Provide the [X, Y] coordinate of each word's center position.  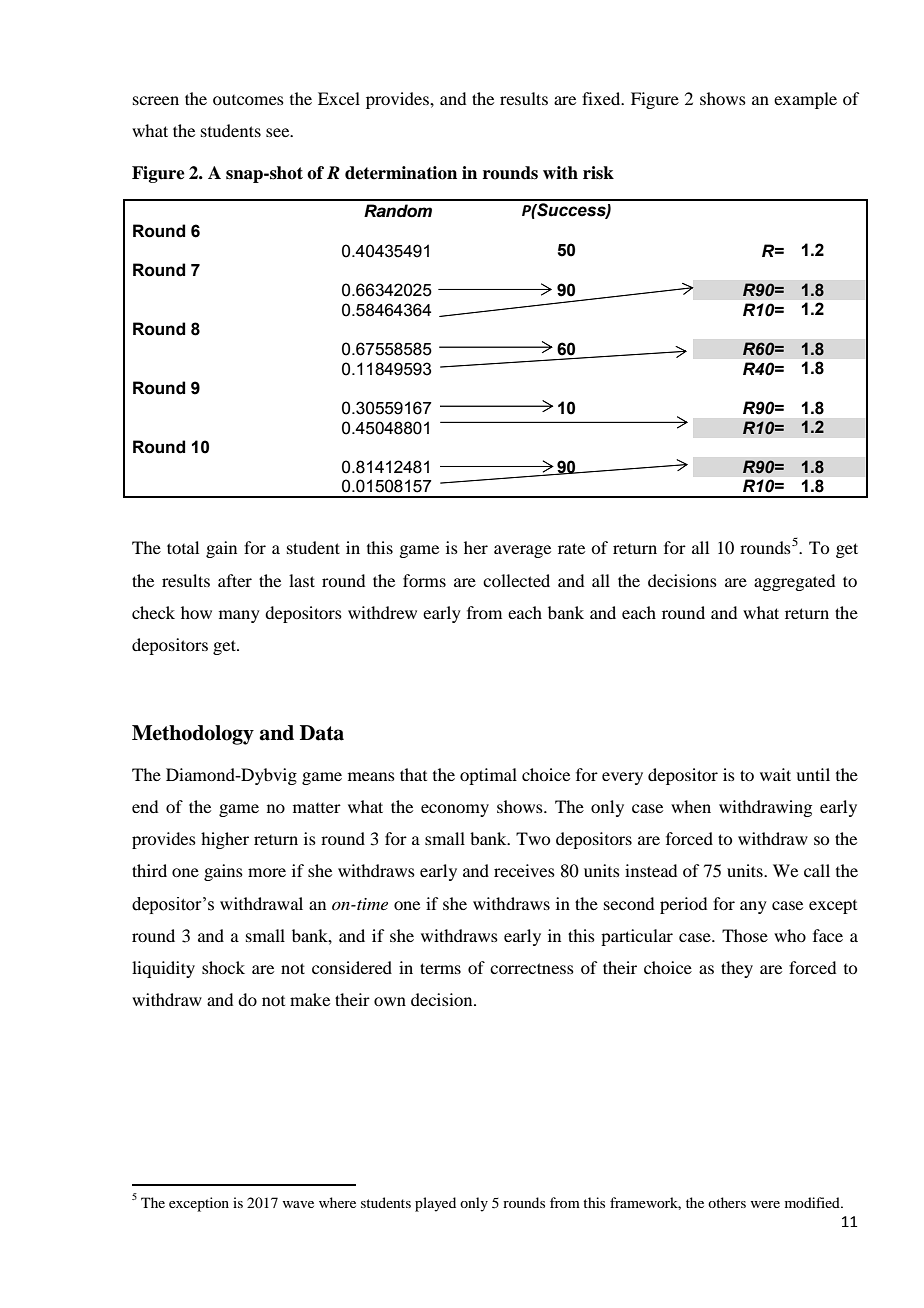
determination [401, 173]
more [267, 872]
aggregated [794, 582]
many [239, 616]
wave [298, 1204]
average [522, 551]
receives [524, 870]
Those [745, 935]
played [435, 1204]
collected [516, 580]
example [805, 100]
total [183, 547]
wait [775, 774]
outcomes [248, 100]
